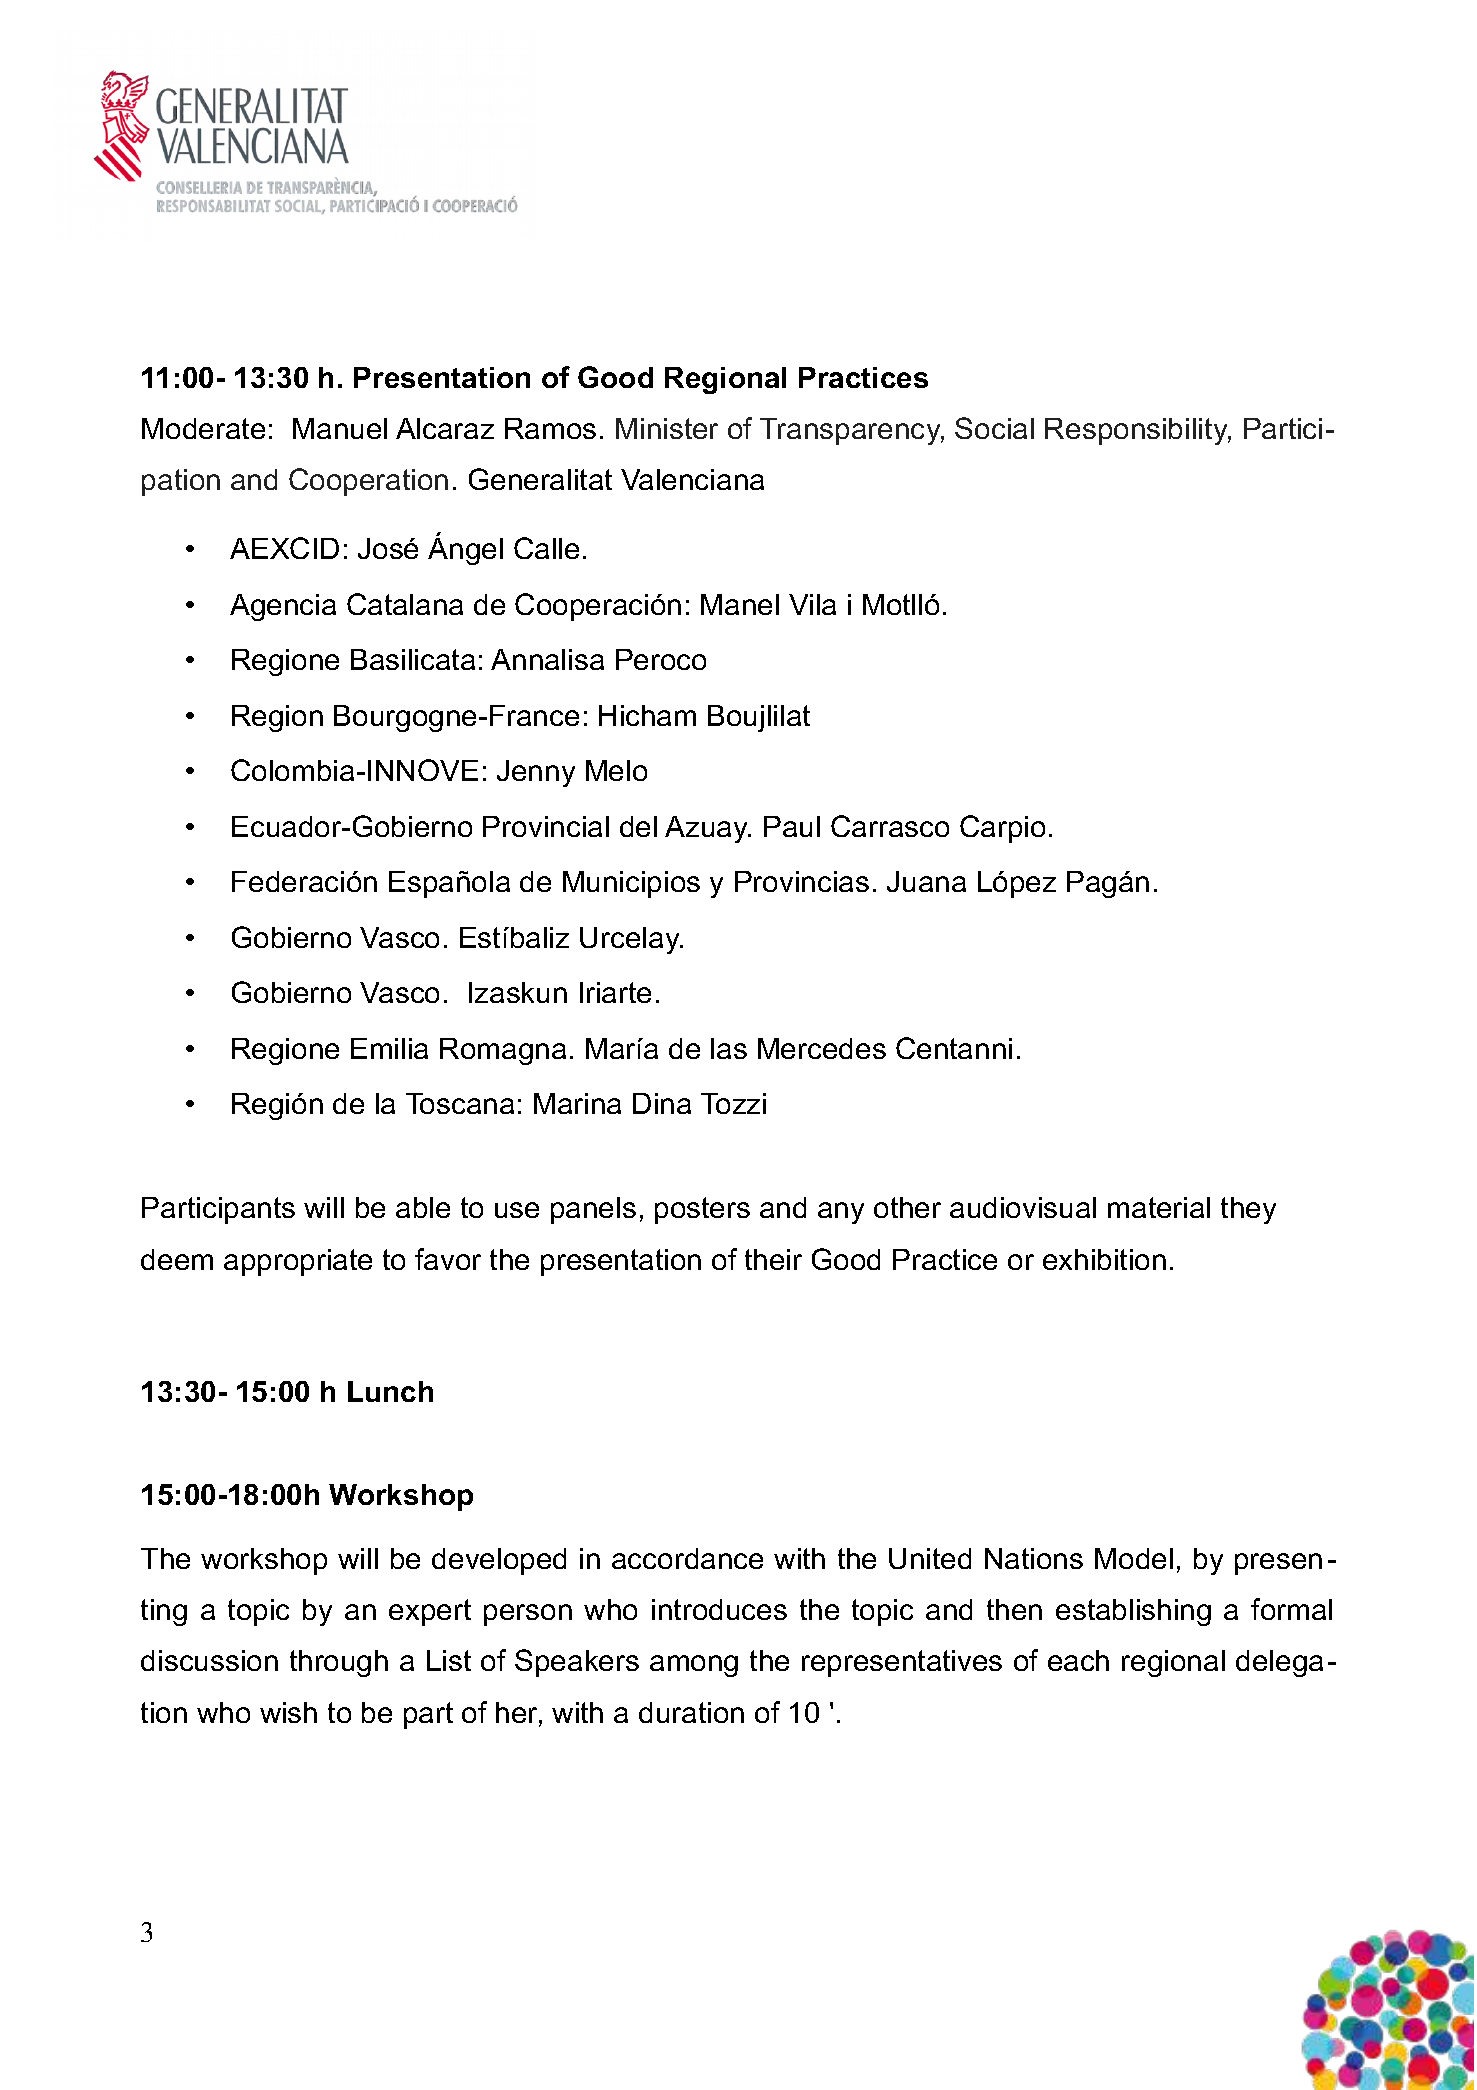  What do you see at coordinates (954, 1048) in the screenshot?
I see `Centanni` at bounding box center [954, 1048].
